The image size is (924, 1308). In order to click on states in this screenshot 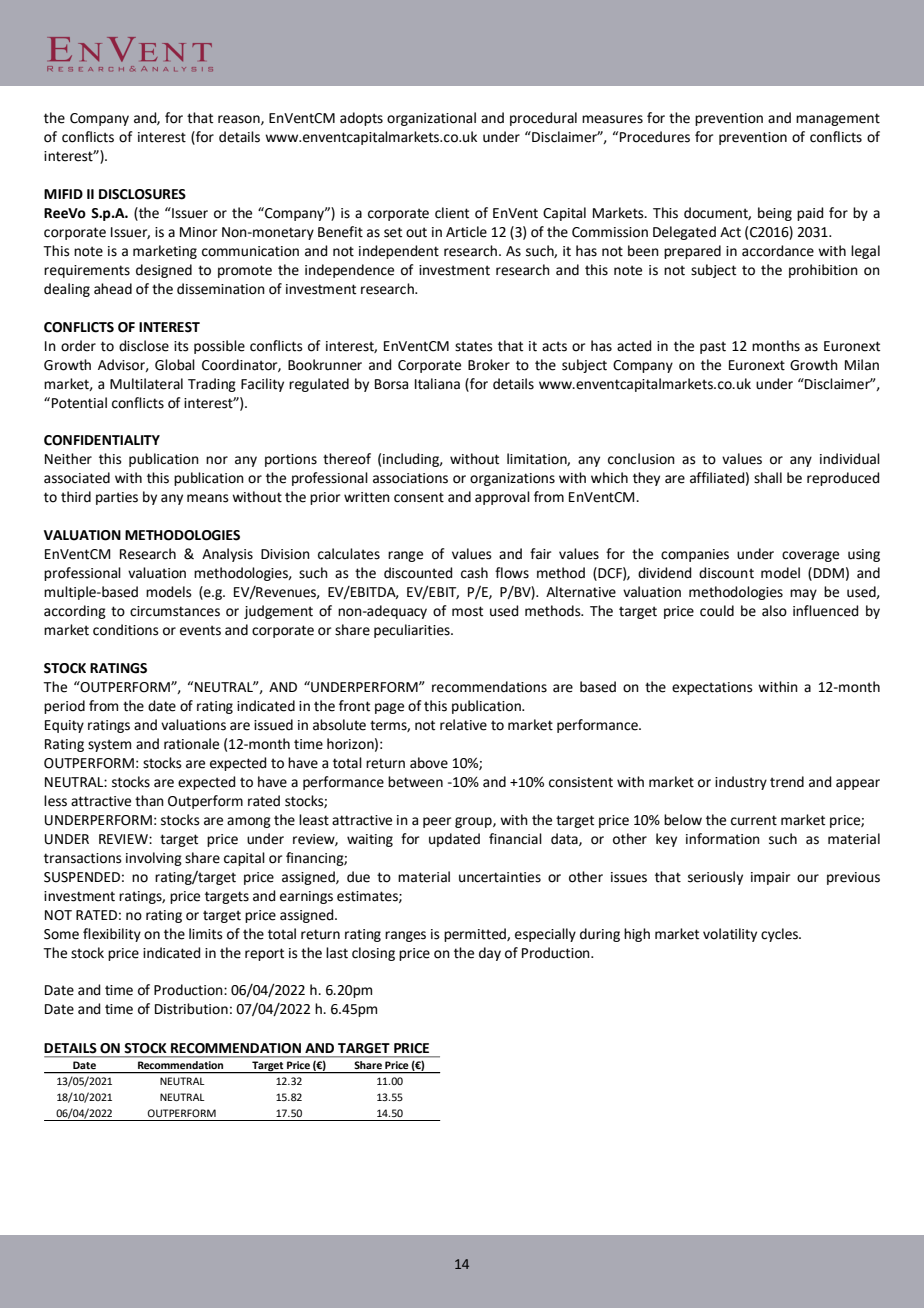, I will do `click(474, 346)`.
